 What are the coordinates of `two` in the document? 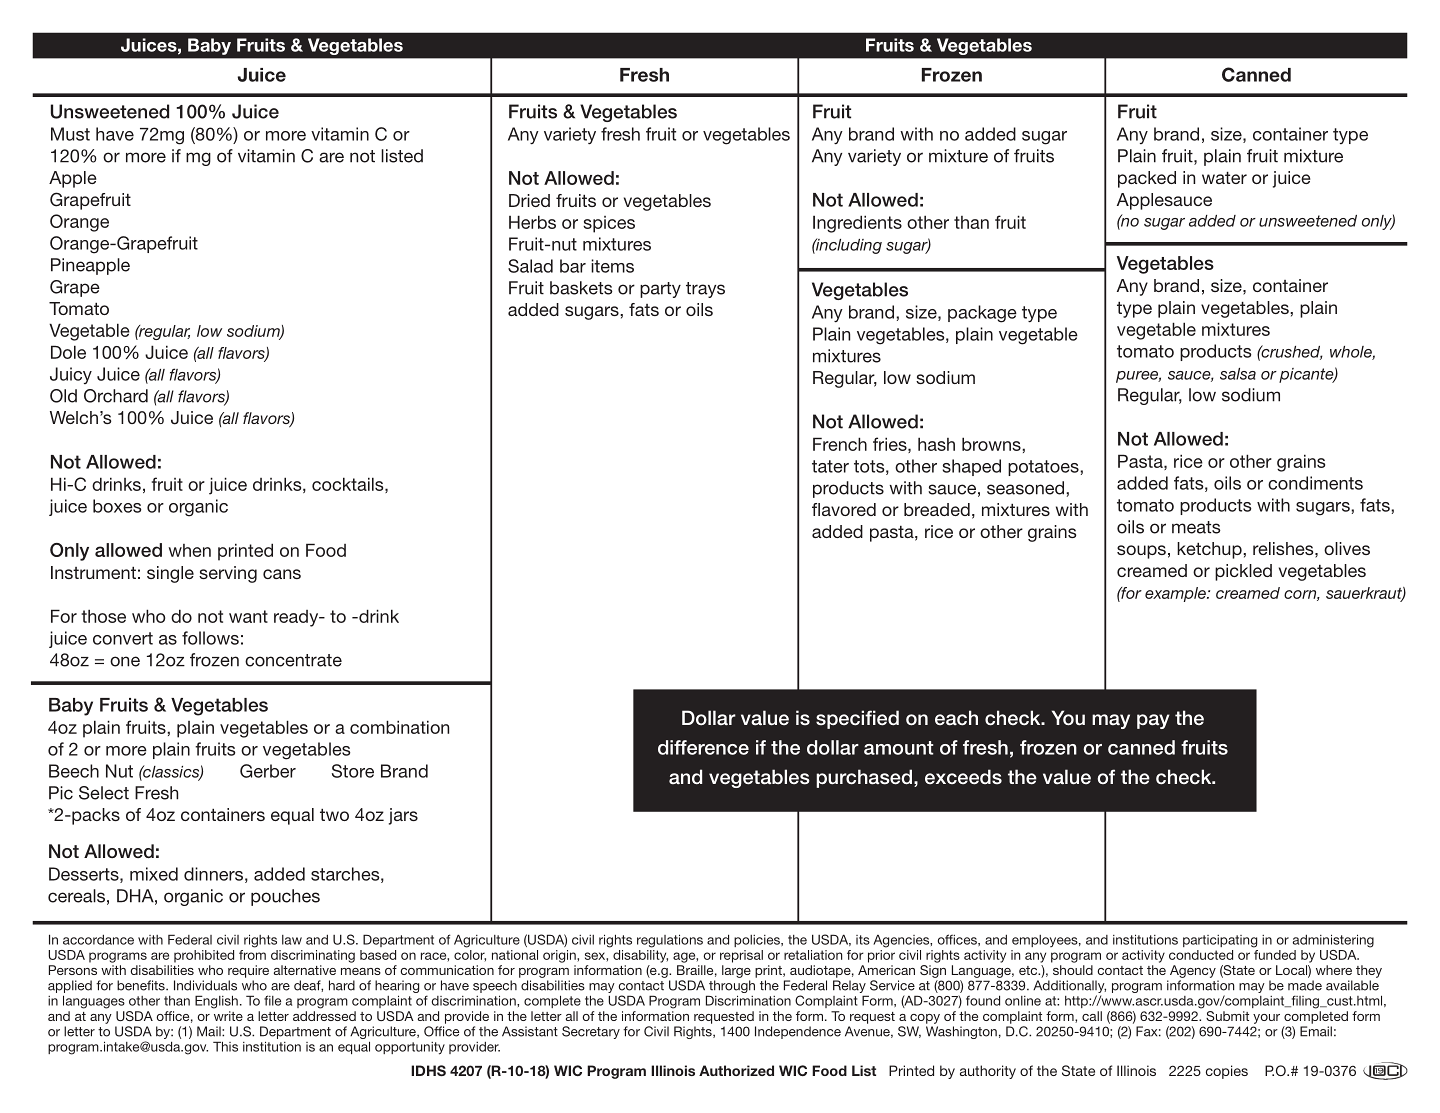 It's located at (334, 815).
